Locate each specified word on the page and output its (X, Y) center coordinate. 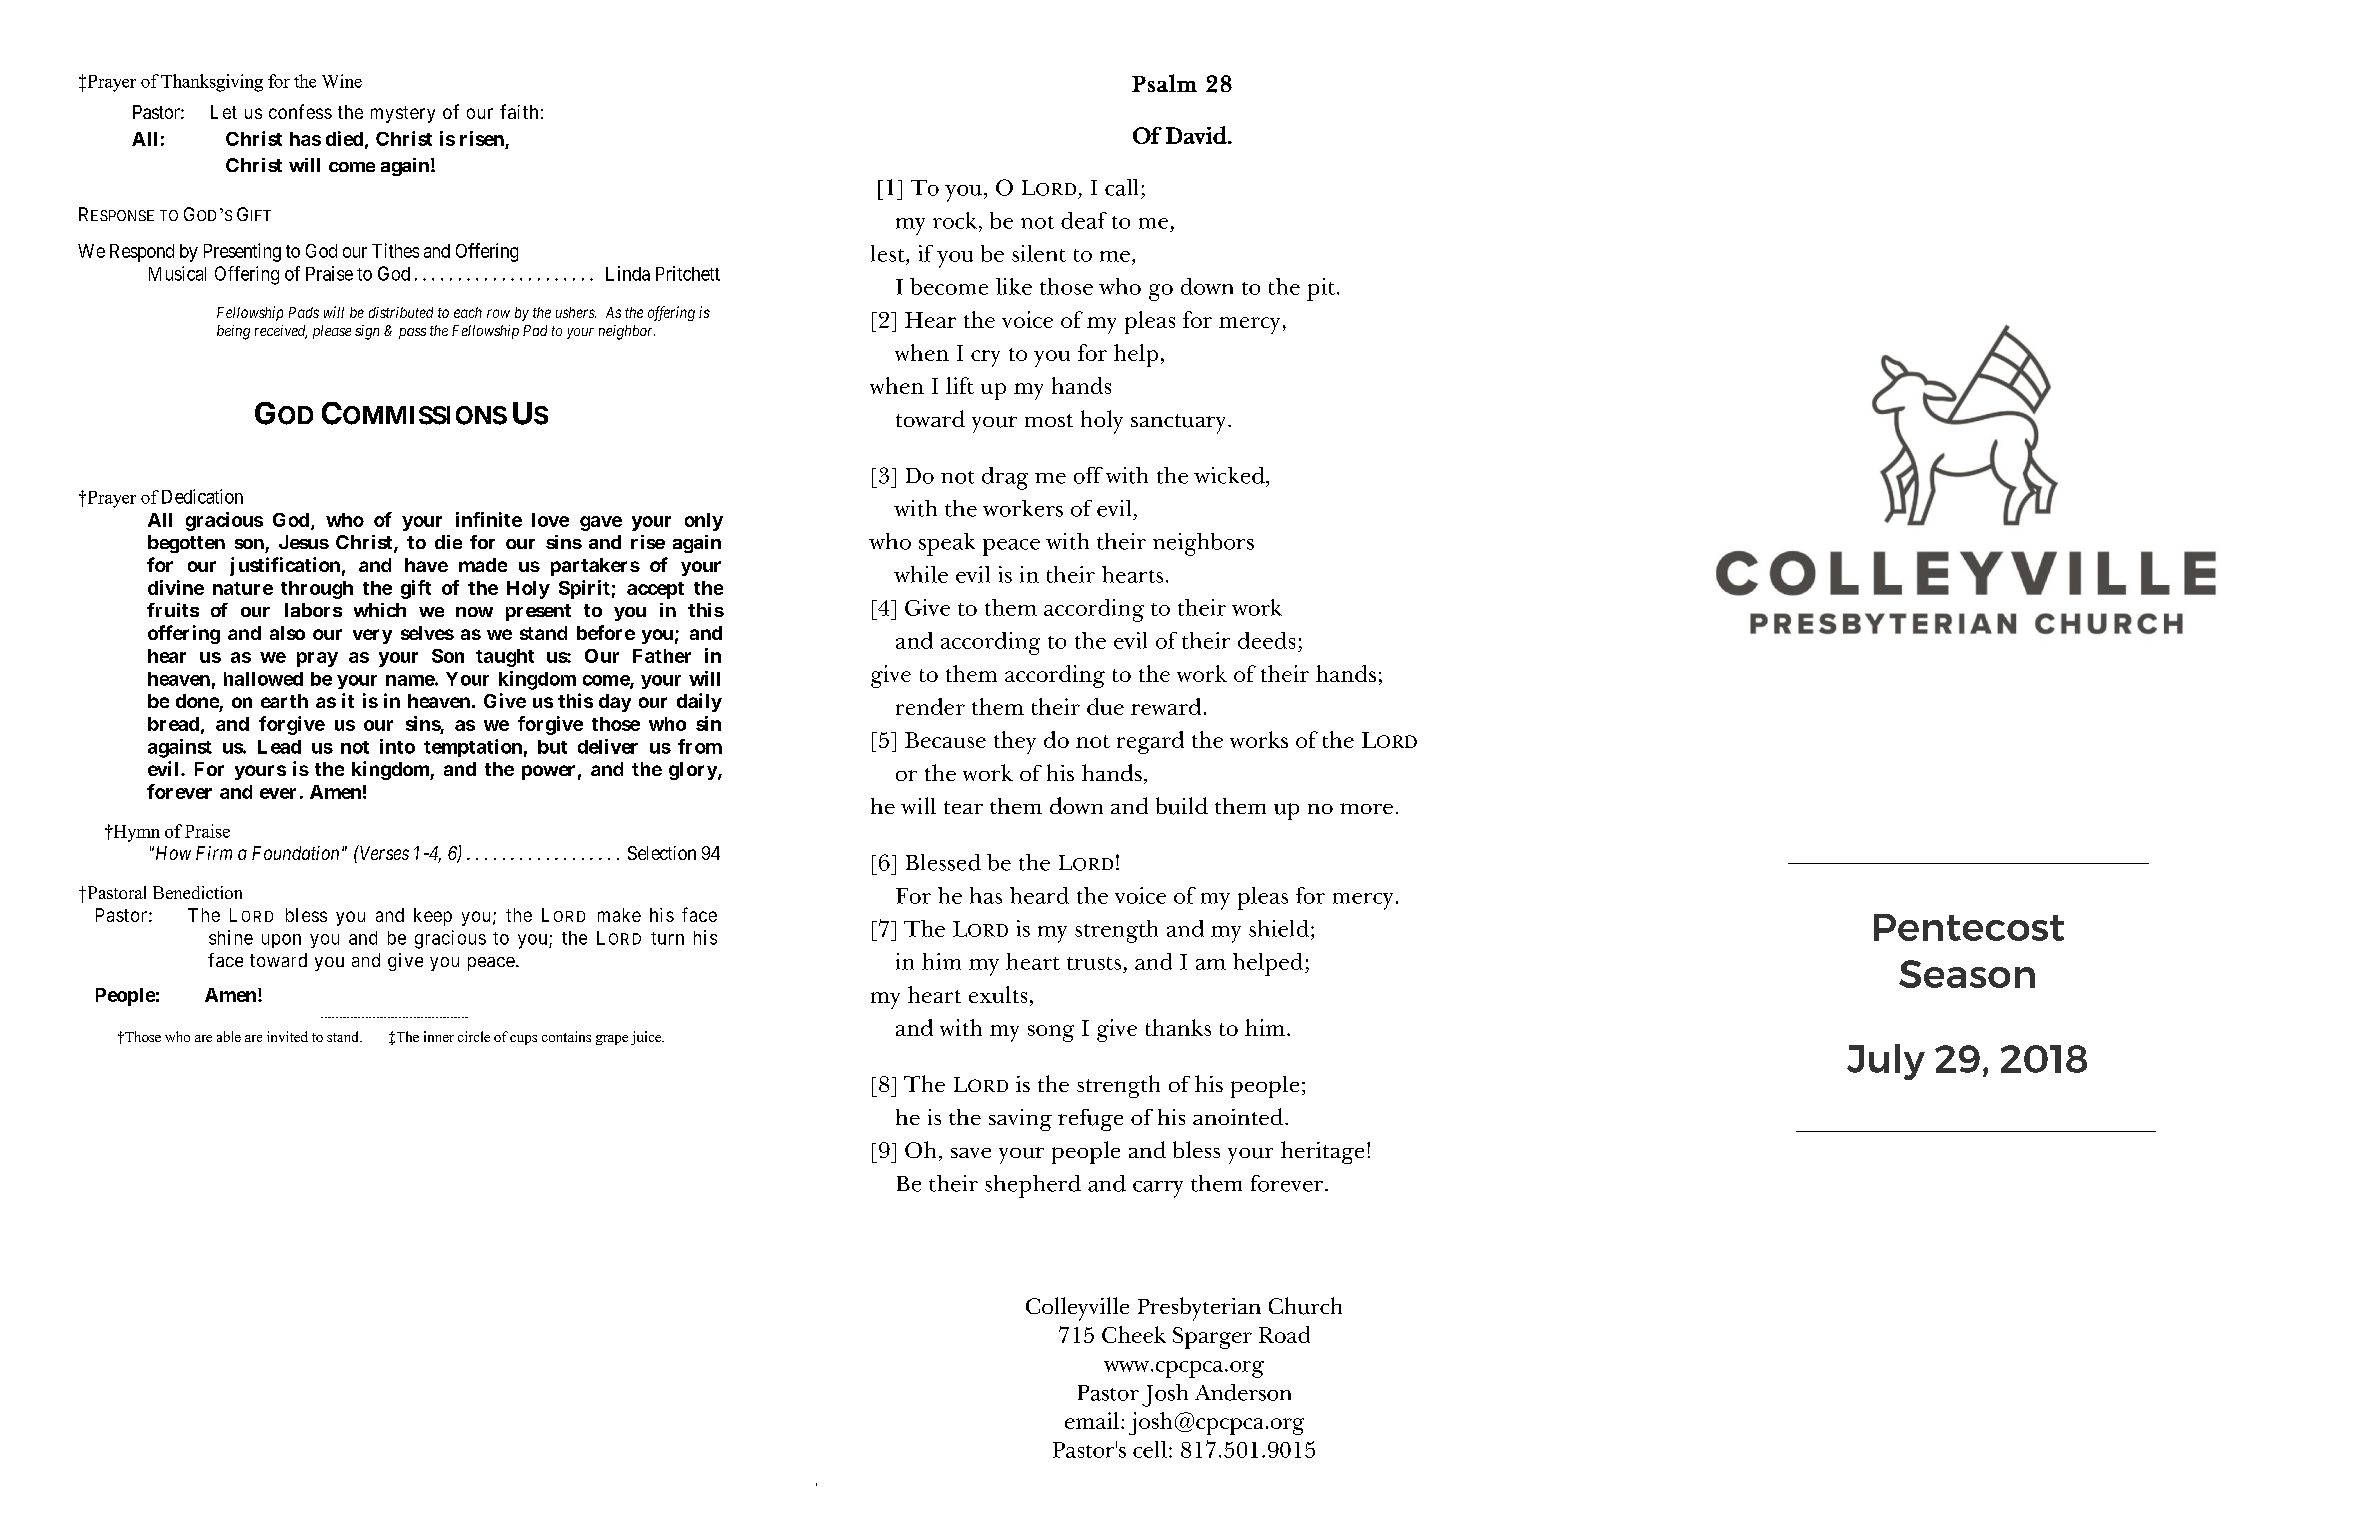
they (1015, 742)
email (1092, 1420)
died (344, 138)
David (1197, 135)
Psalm (1164, 83)
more (1366, 808)
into (397, 746)
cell (1150, 1449)
